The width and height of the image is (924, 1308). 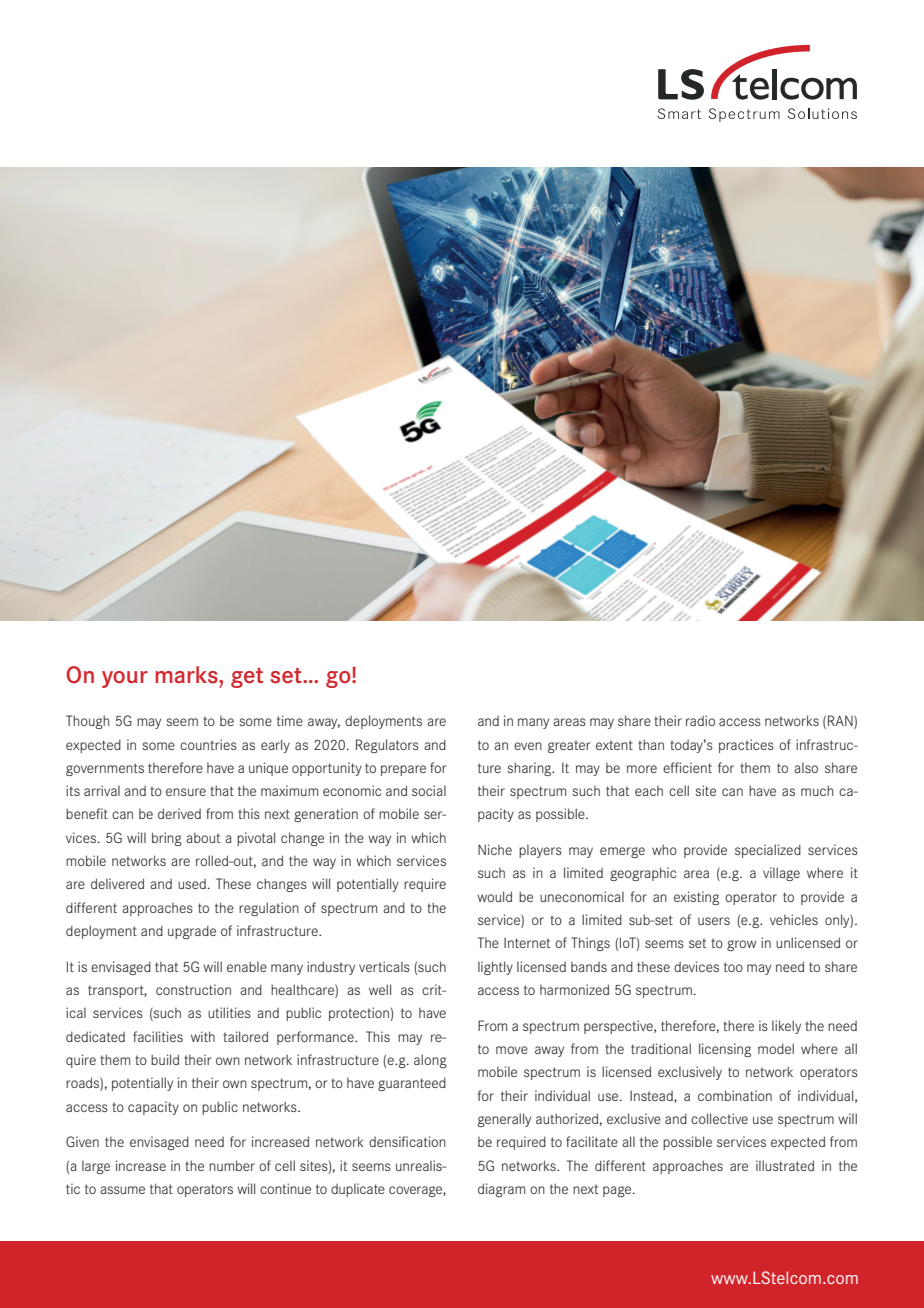 What do you see at coordinates (700, 720) in the image?
I see `radio` at bounding box center [700, 720].
